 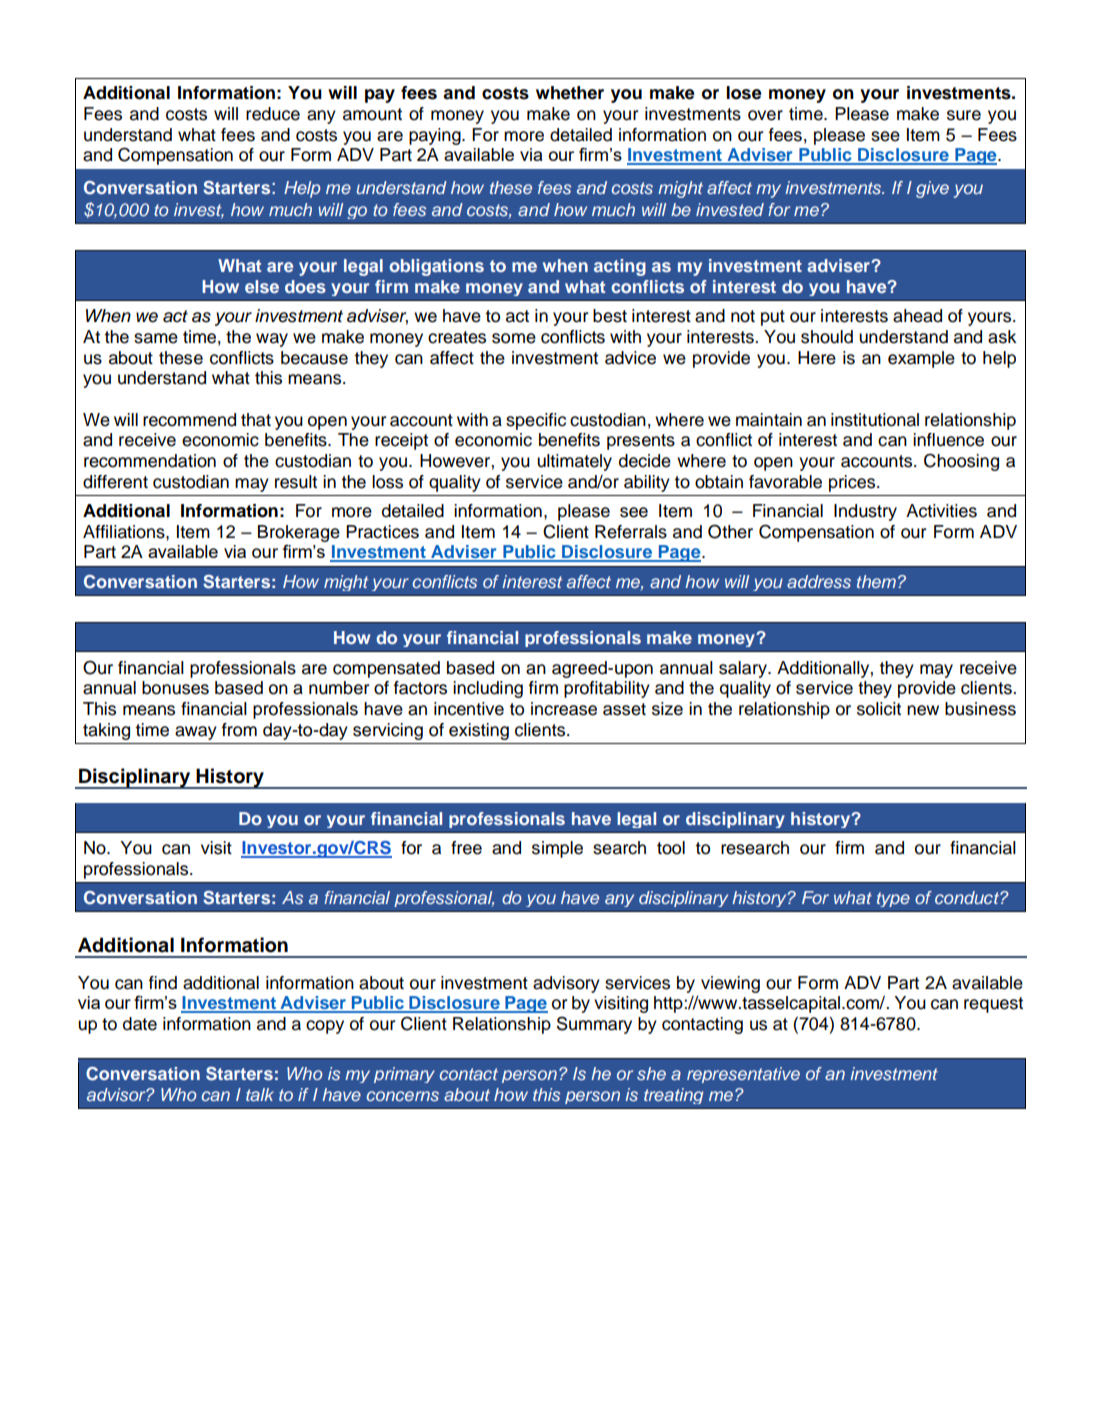 I want to click on talk, so click(x=260, y=1094).
